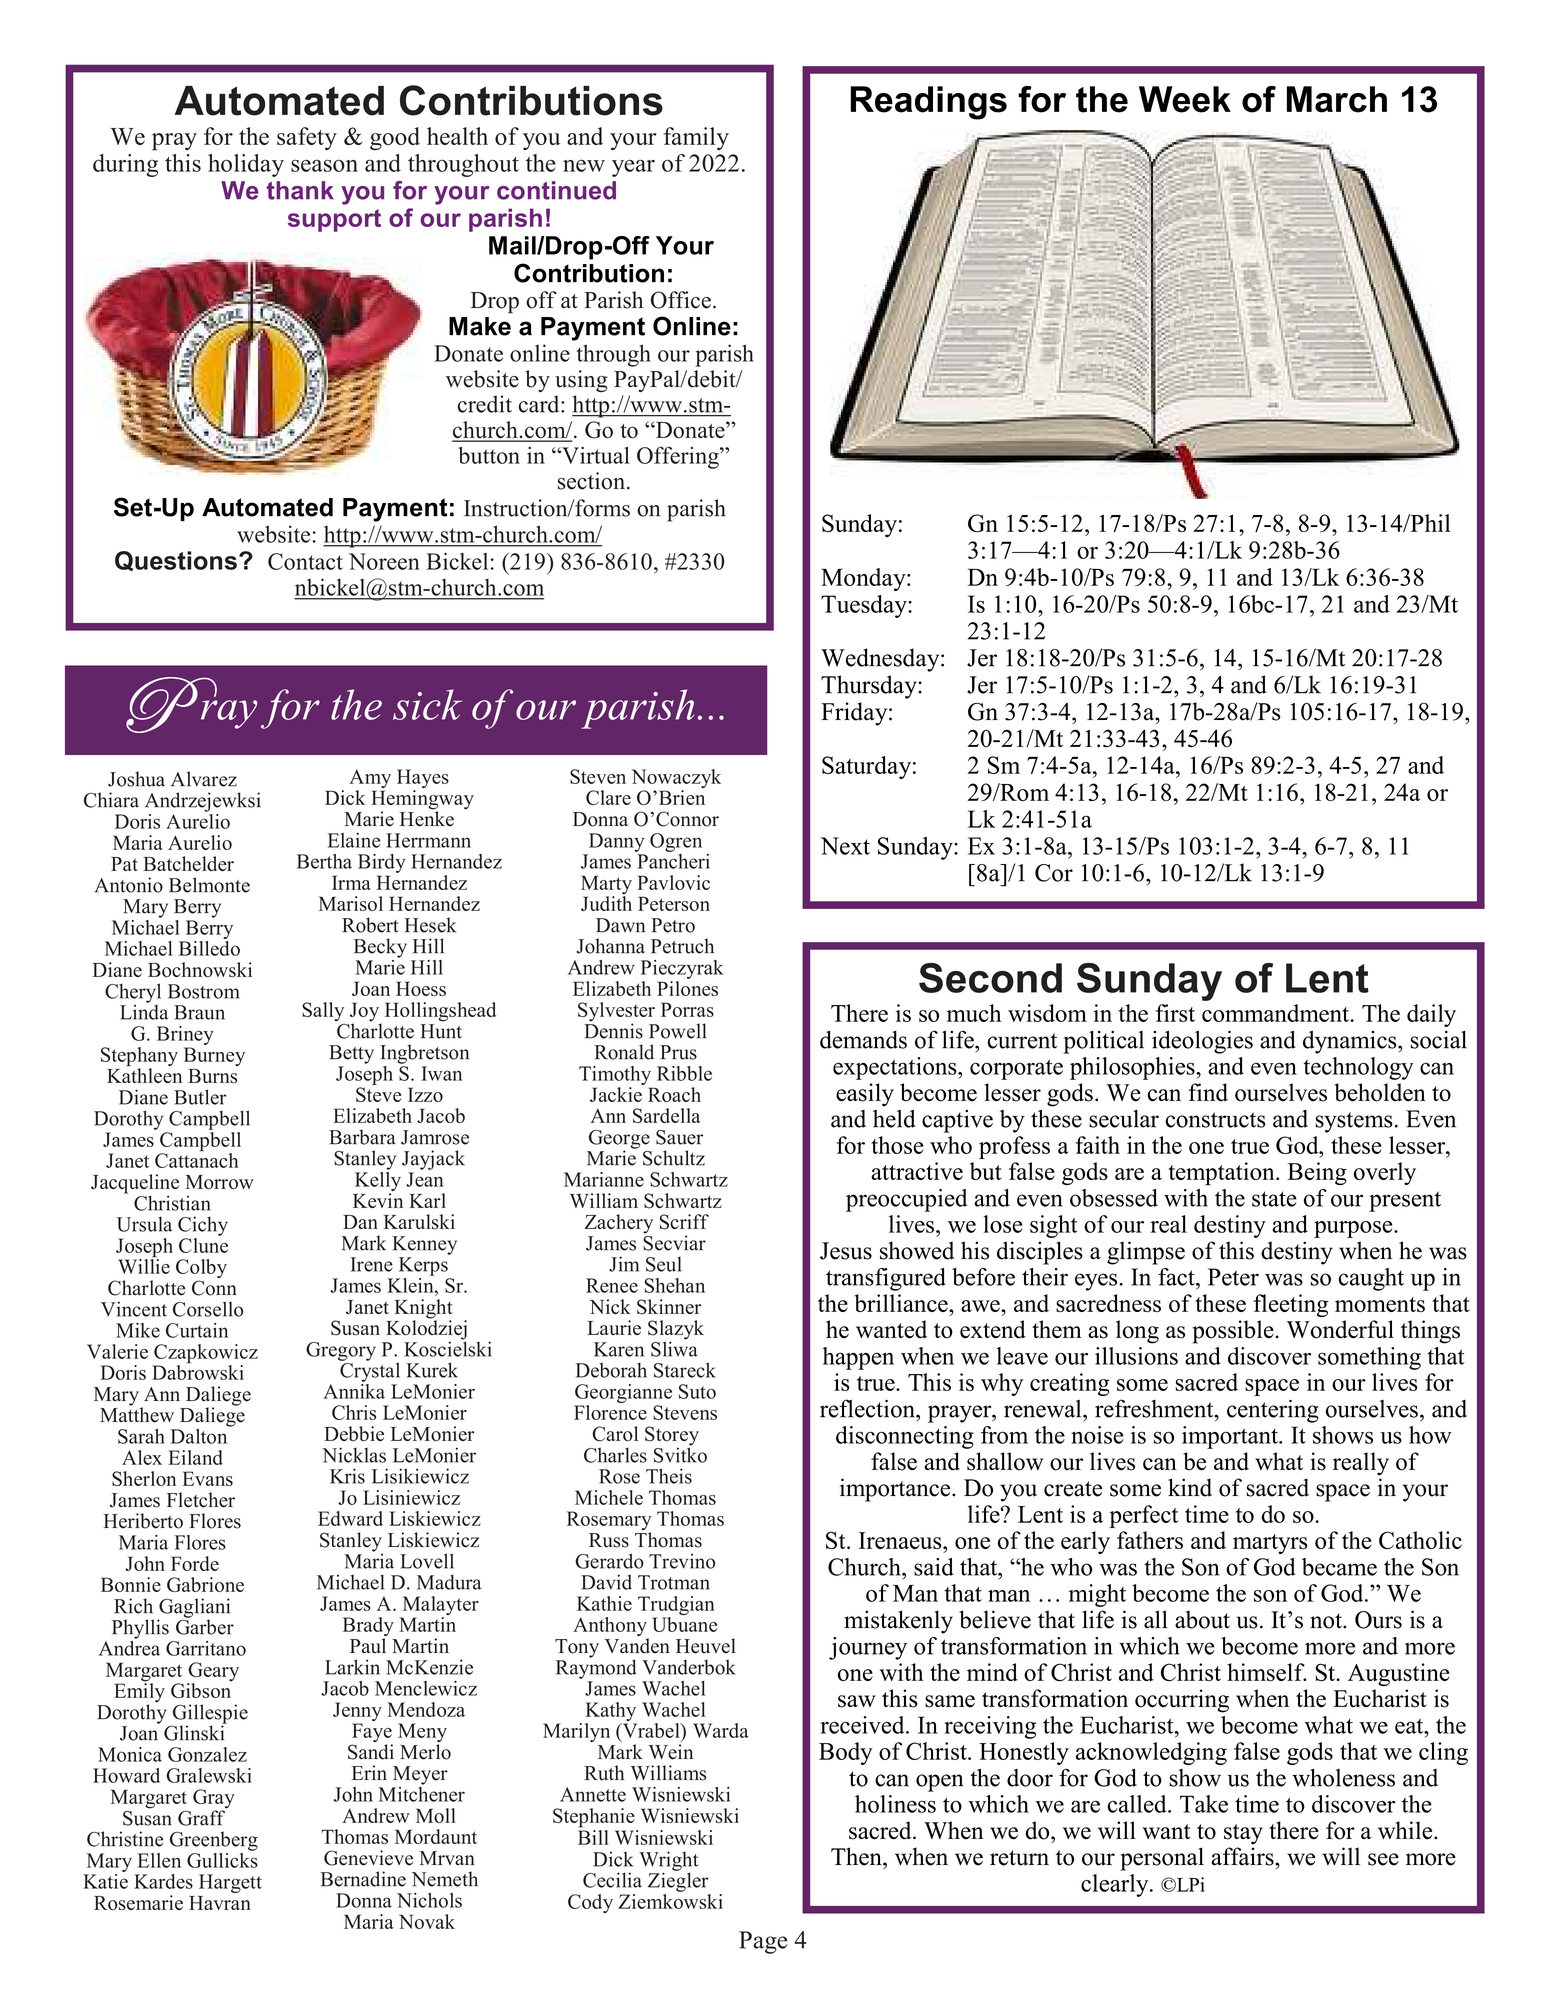  Describe the element at coordinates (863, 1040) in the screenshot. I see `demands` at that location.
